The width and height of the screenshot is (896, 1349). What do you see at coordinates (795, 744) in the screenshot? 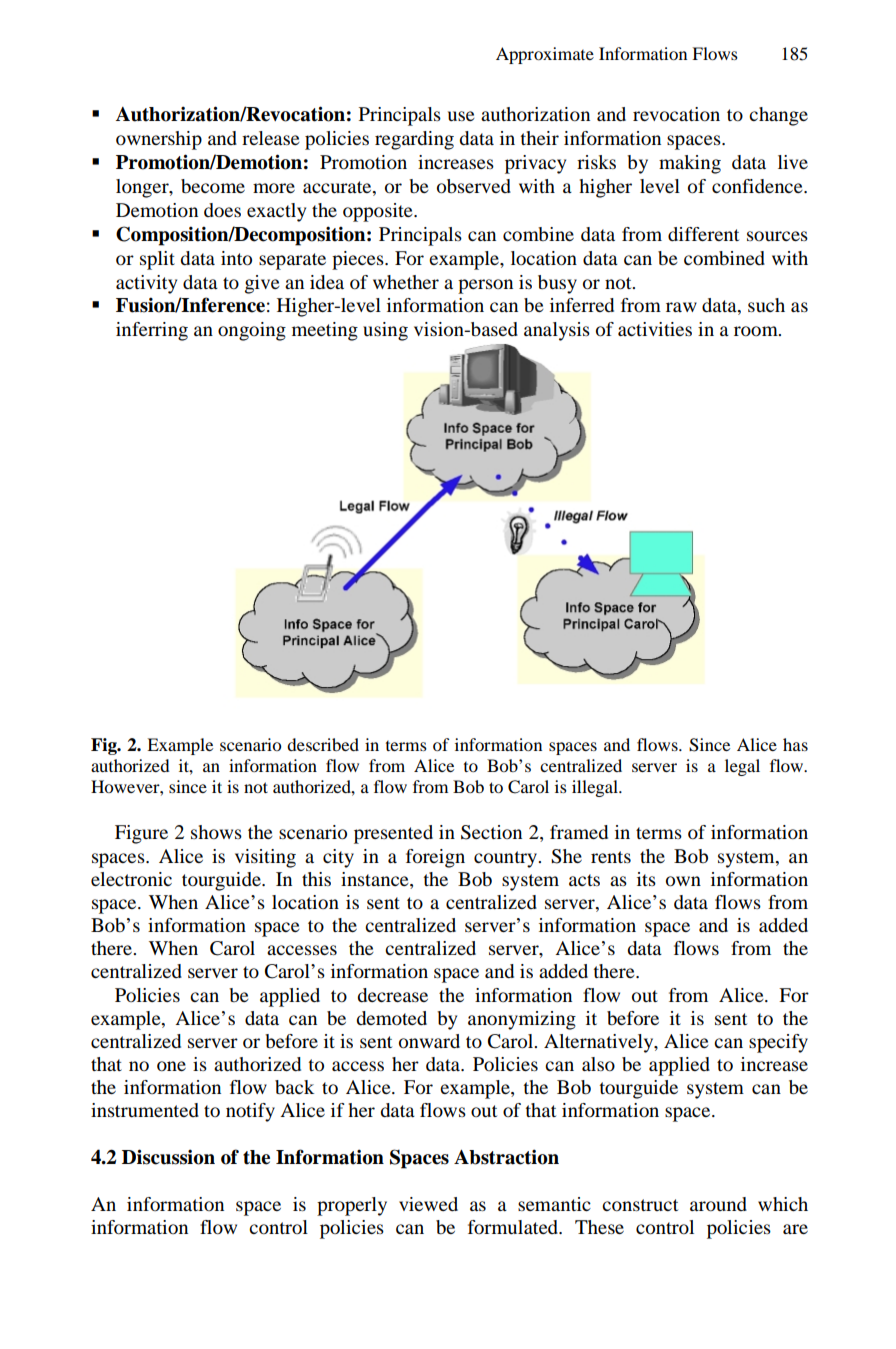
I see `has` at bounding box center [795, 744].
